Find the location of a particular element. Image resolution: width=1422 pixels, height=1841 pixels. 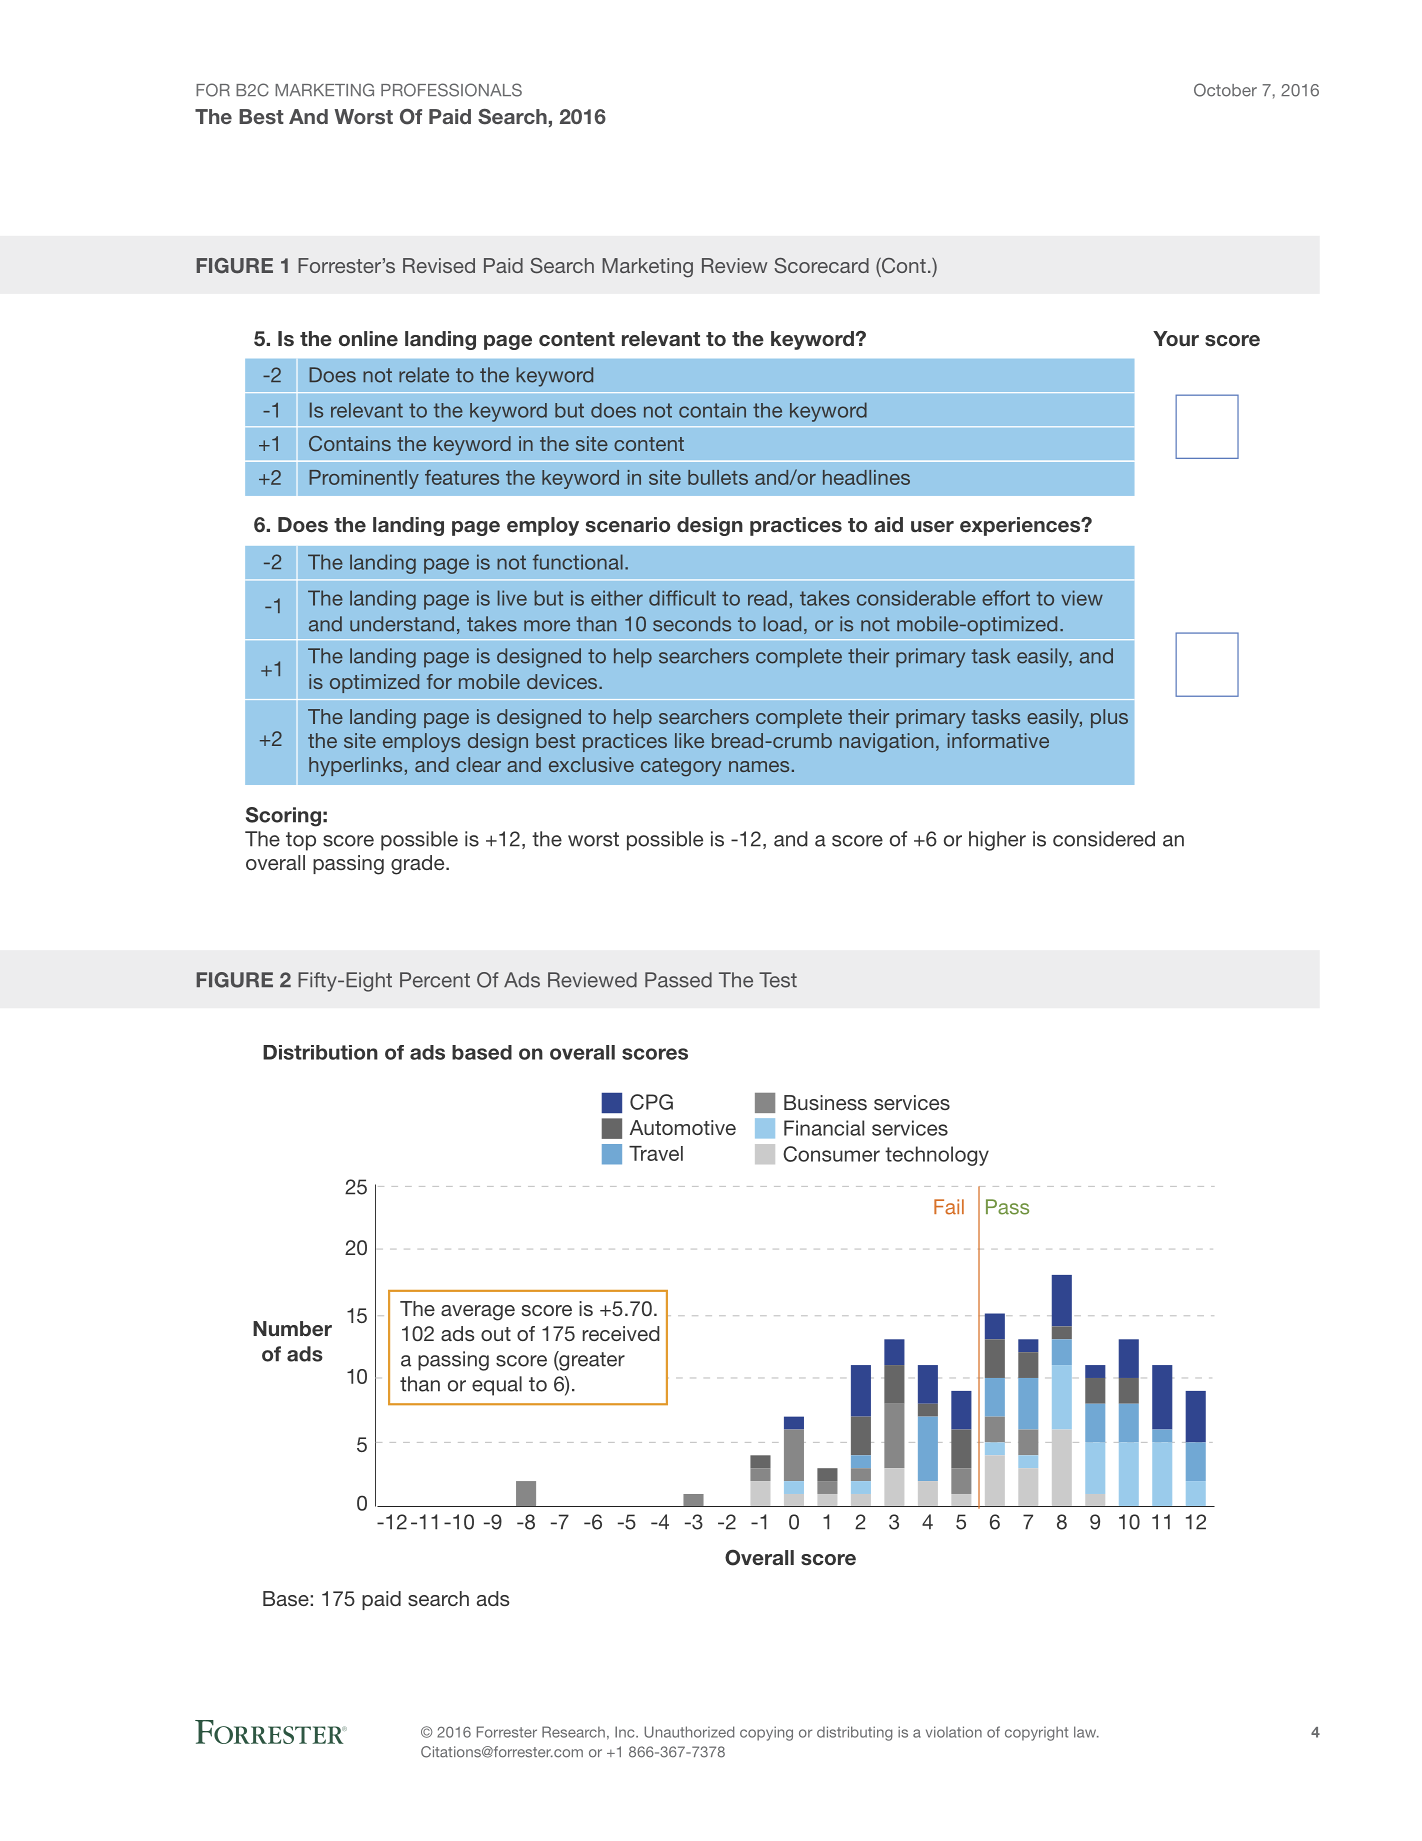

Revised is located at coordinates (439, 265).
